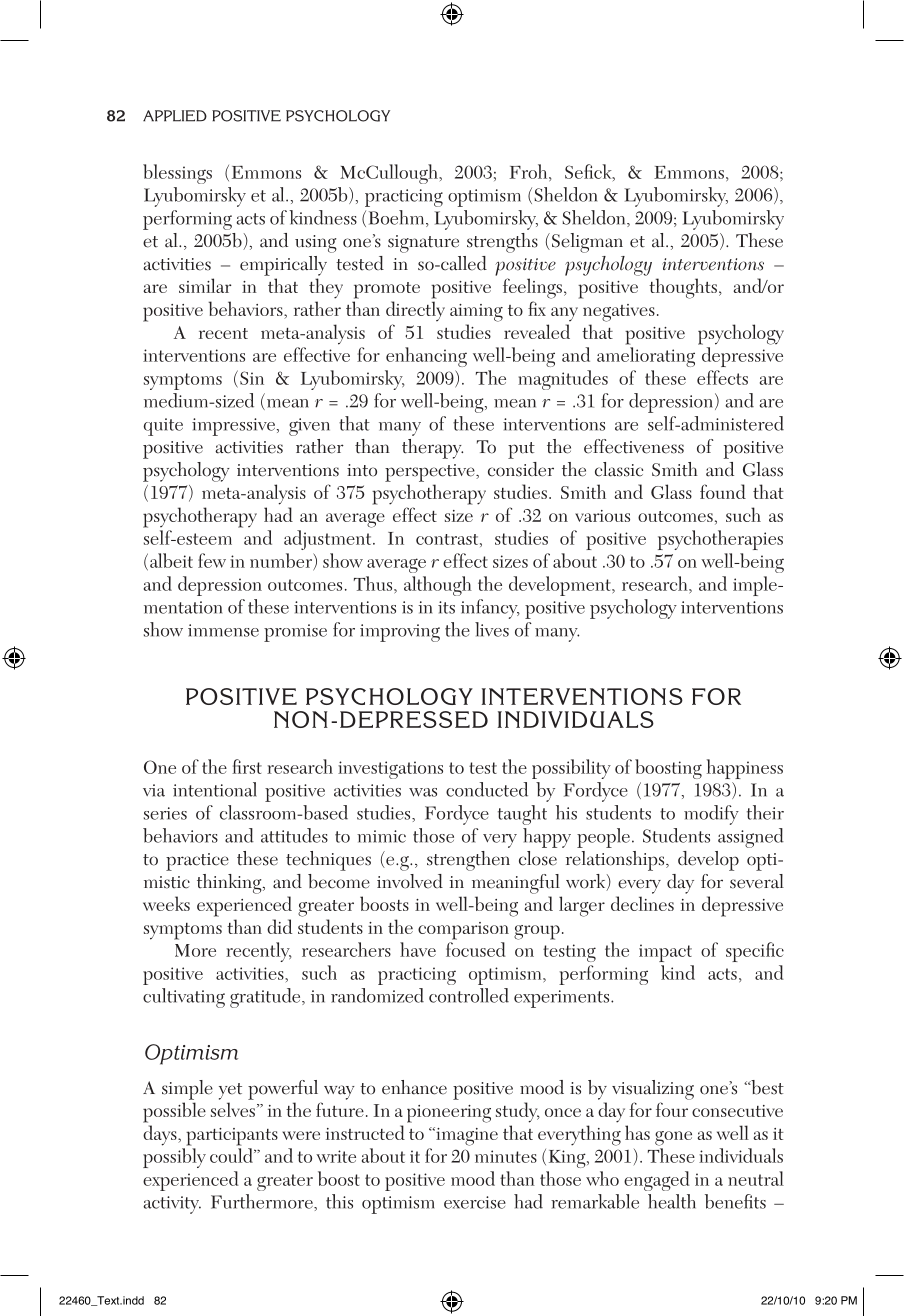 The image size is (904, 1316). What do you see at coordinates (492, 629) in the image?
I see `lives` at bounding box center [492, 629].
